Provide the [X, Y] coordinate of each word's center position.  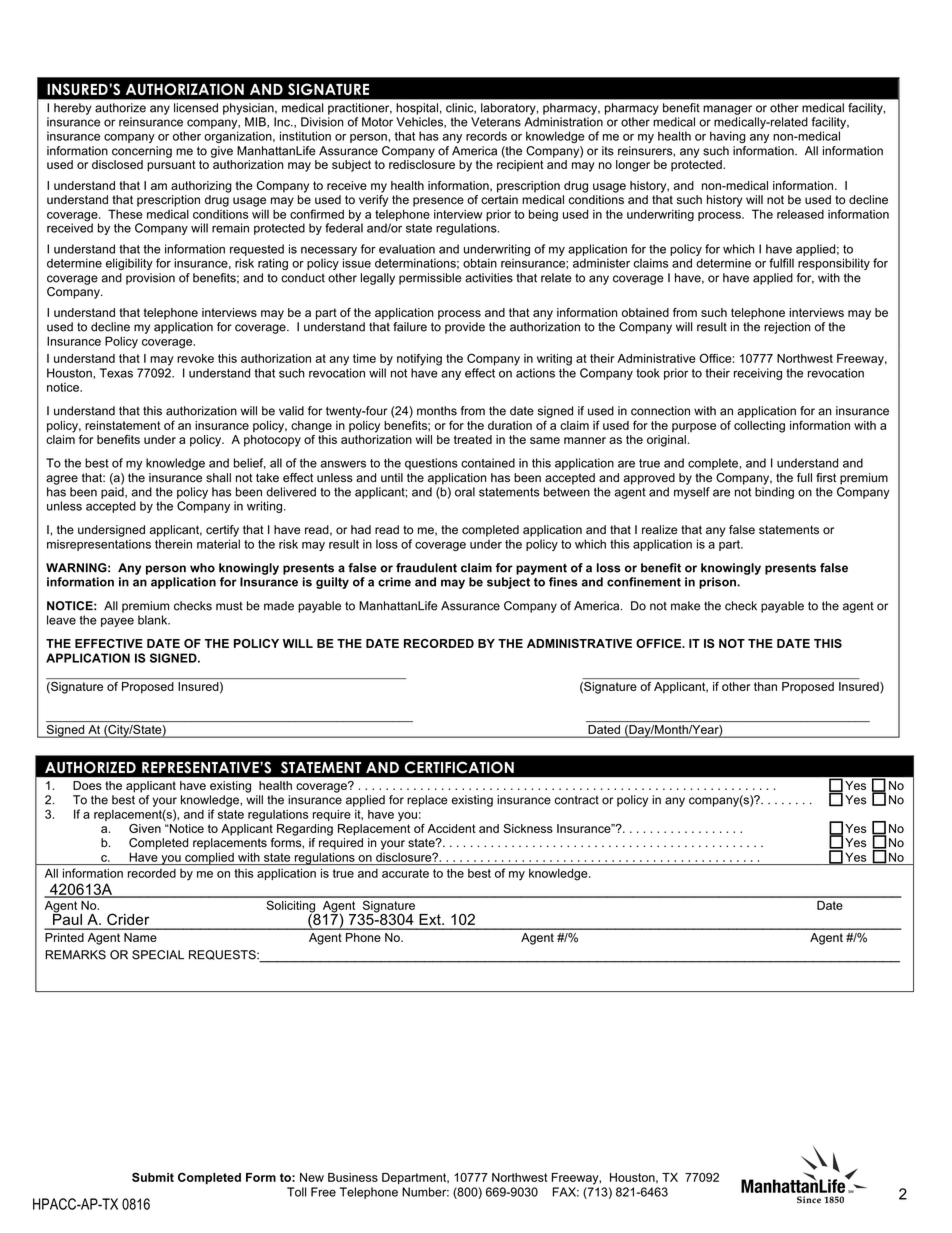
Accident [451, 828]
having [728, 137]
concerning [142, 152]
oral [465, 492]
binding [774, 493]
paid [113, 493]
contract [577, 800]
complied [209, 858]
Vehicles [420, 122]
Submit [153, 1177]
